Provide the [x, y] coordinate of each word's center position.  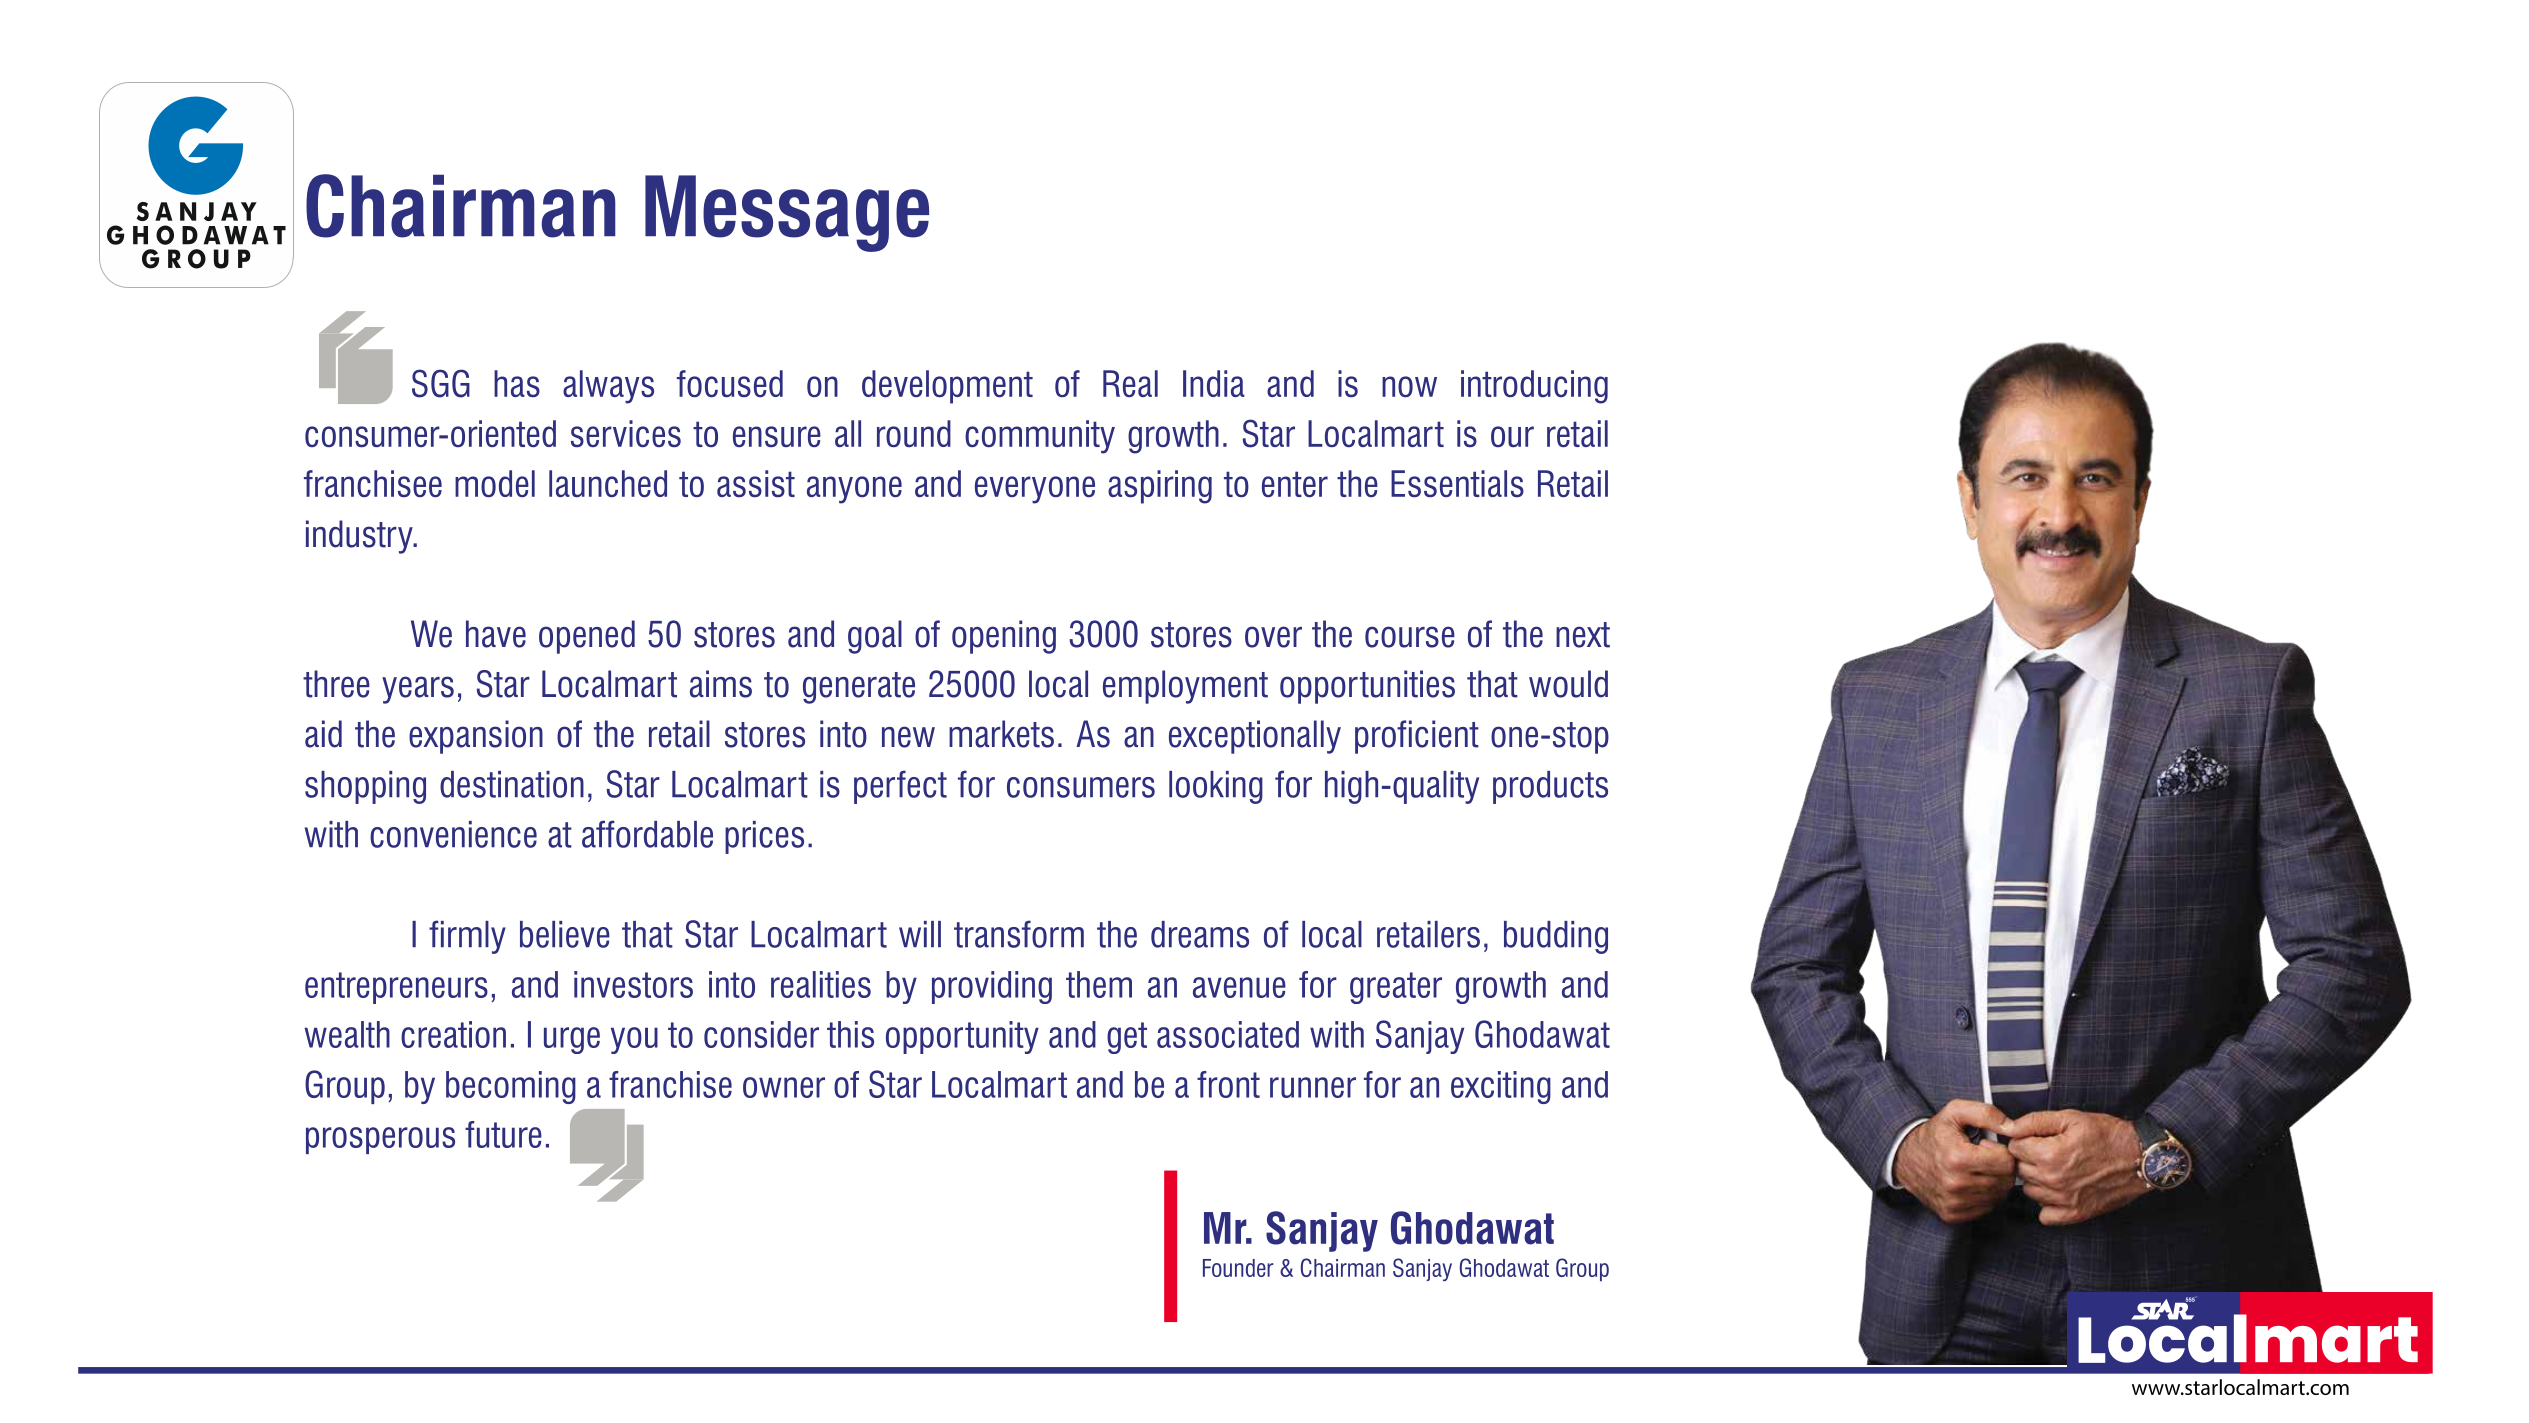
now [1409, 386]
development [947, 387]
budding [1556, 937]
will [920, 934]
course [1410, 637]
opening [1004, 637]
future [503, 1134]
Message [787, 213]
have [496, 634]
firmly [467, 937]
